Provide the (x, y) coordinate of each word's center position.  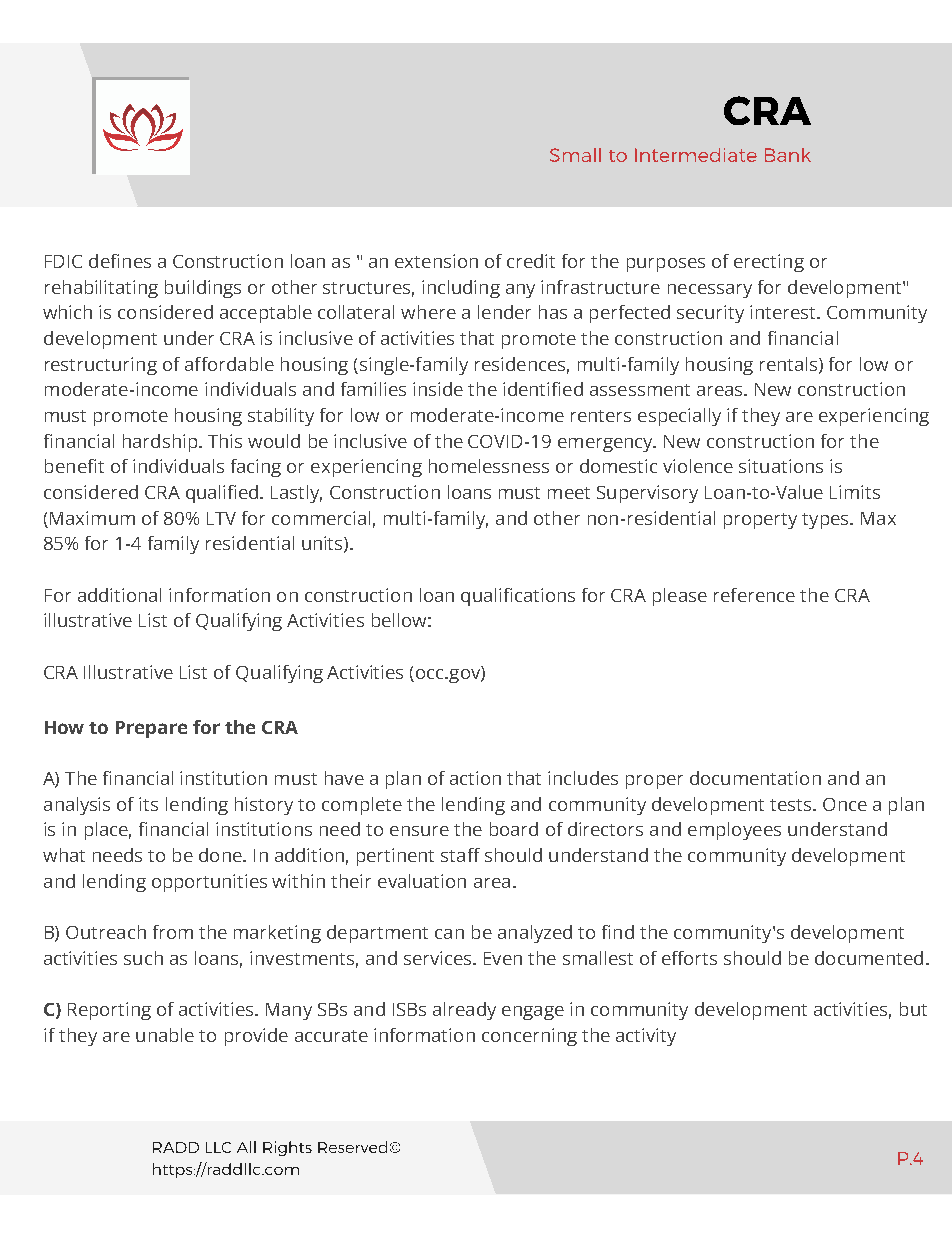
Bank (788, 155)
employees (734, 831)
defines (120, 261)
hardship (161, 443)
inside (438, 389)
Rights (287, 1148)
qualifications (518, 597)
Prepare (151, 729)
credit (531, 261)
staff (460, 855)
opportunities (209, 883)
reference (754, 595)
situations (781, 466)
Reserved (352, 1147)
